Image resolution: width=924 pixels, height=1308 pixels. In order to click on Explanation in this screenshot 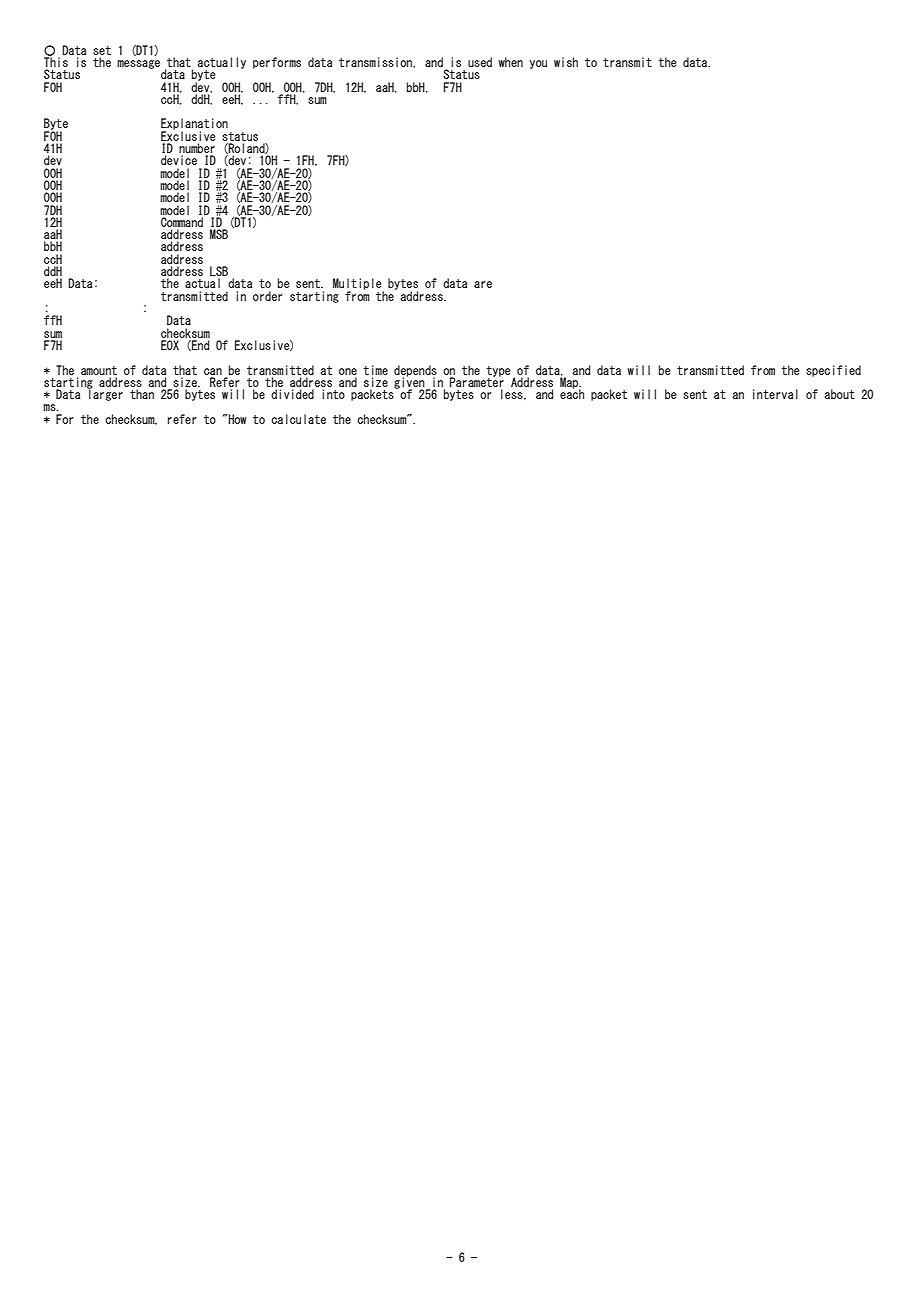, I will do `click(194, 125)`.
